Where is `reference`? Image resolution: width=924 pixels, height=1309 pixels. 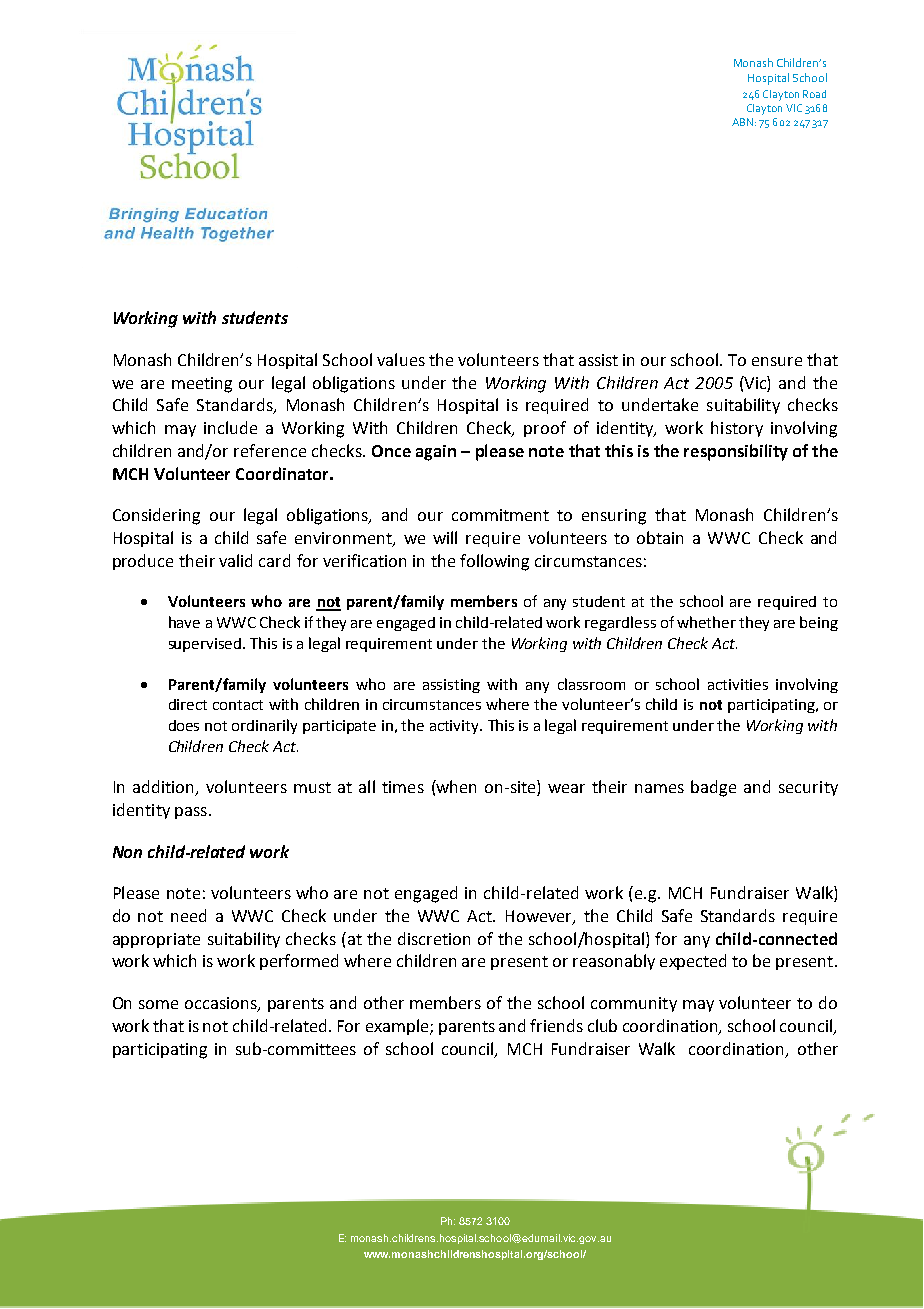
reference is located at coordinates (270, 450).
